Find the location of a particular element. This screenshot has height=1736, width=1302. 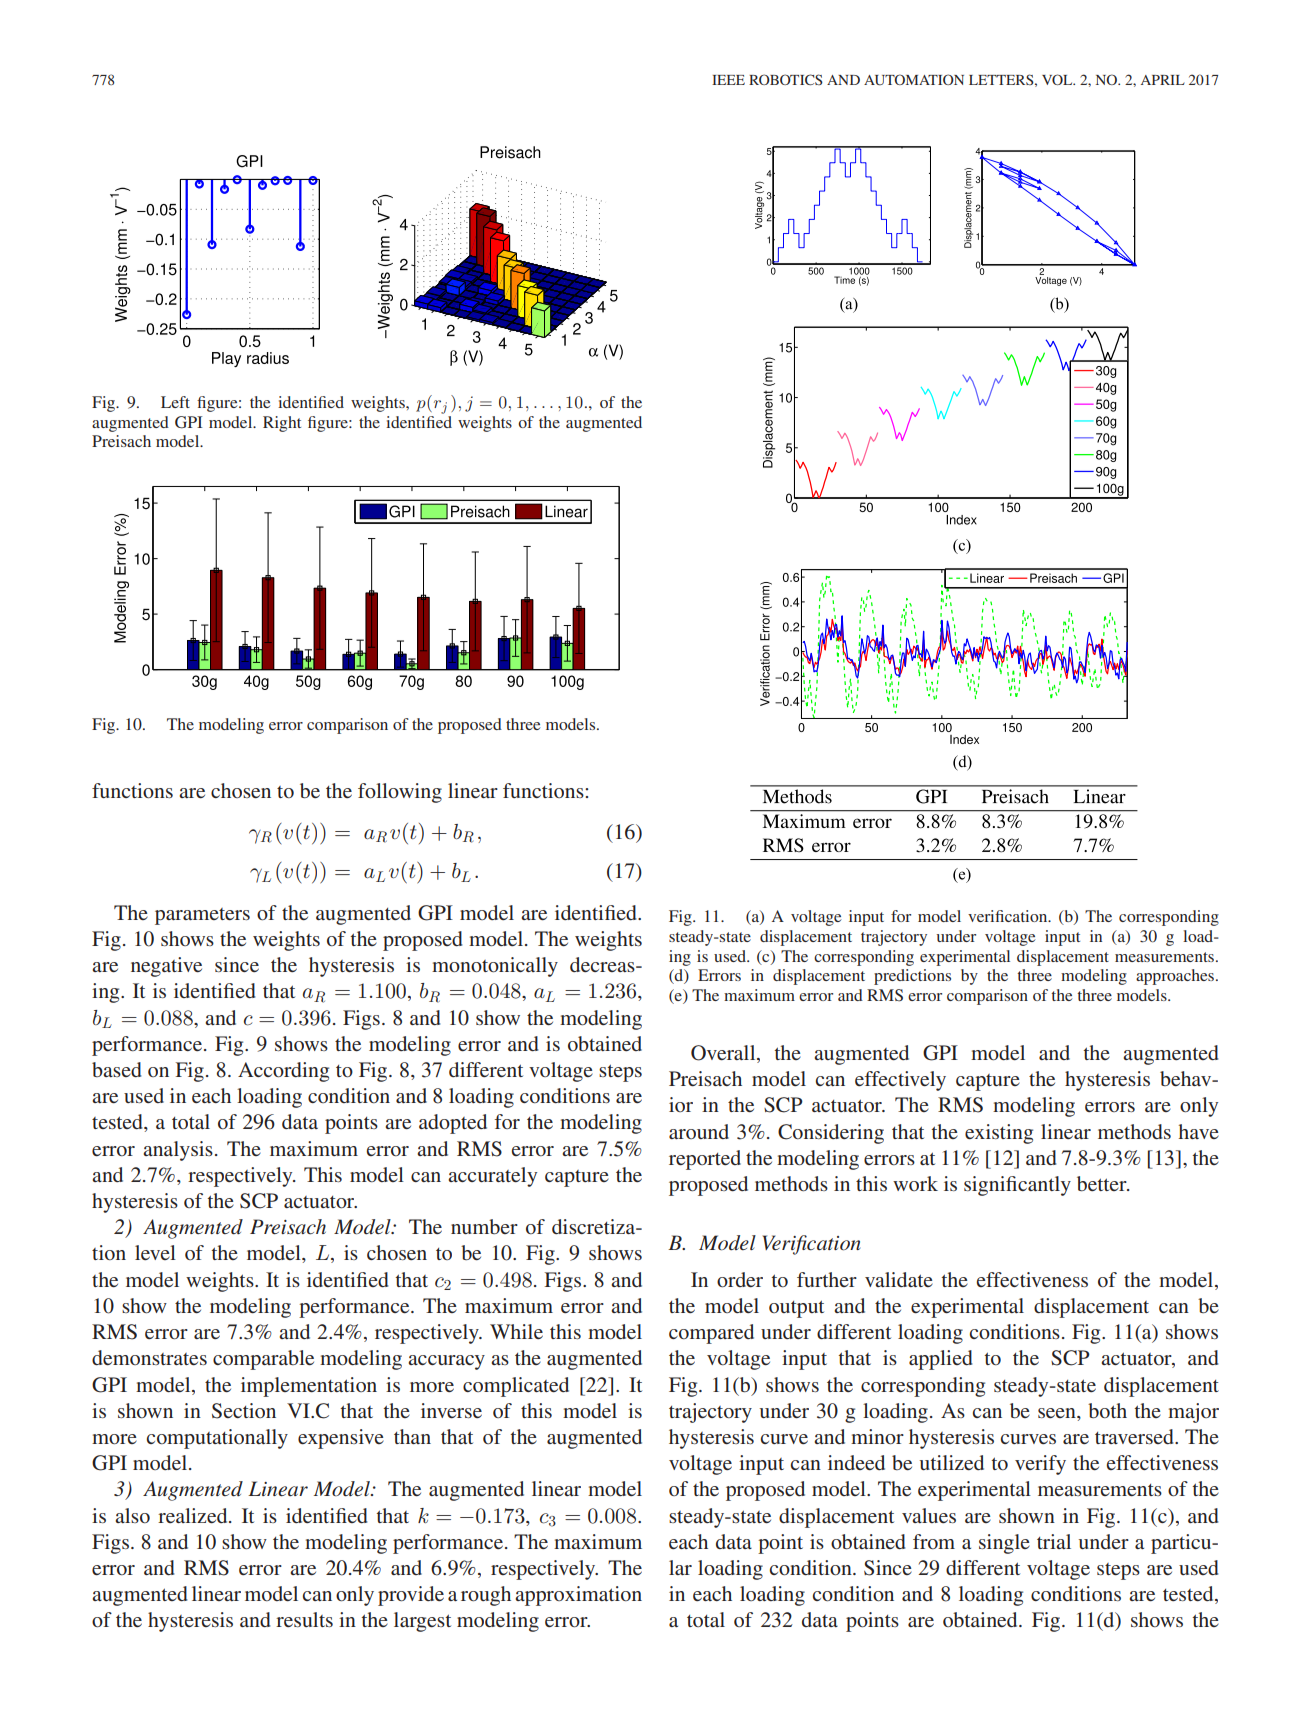

APRIL is located at coordinates (1163, 80).
